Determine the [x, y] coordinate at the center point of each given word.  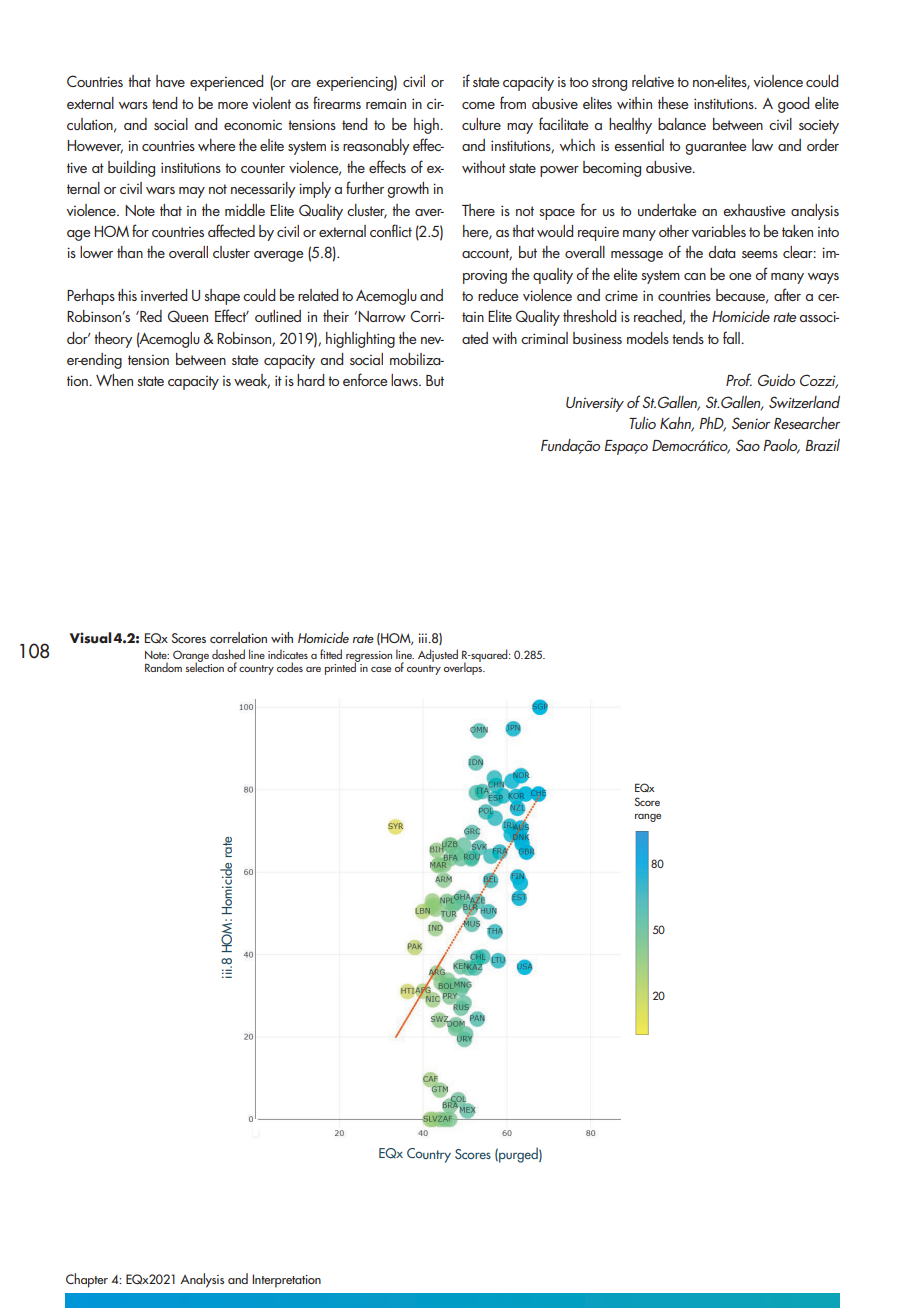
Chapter [87, 1280]
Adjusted [438, 655]
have [170, 81]
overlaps [464, 667]
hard [310, 380]
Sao [748, 445]
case [381, 669]
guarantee [715, 148]
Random [163, 667]
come [478, 105]
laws [405, 380]
